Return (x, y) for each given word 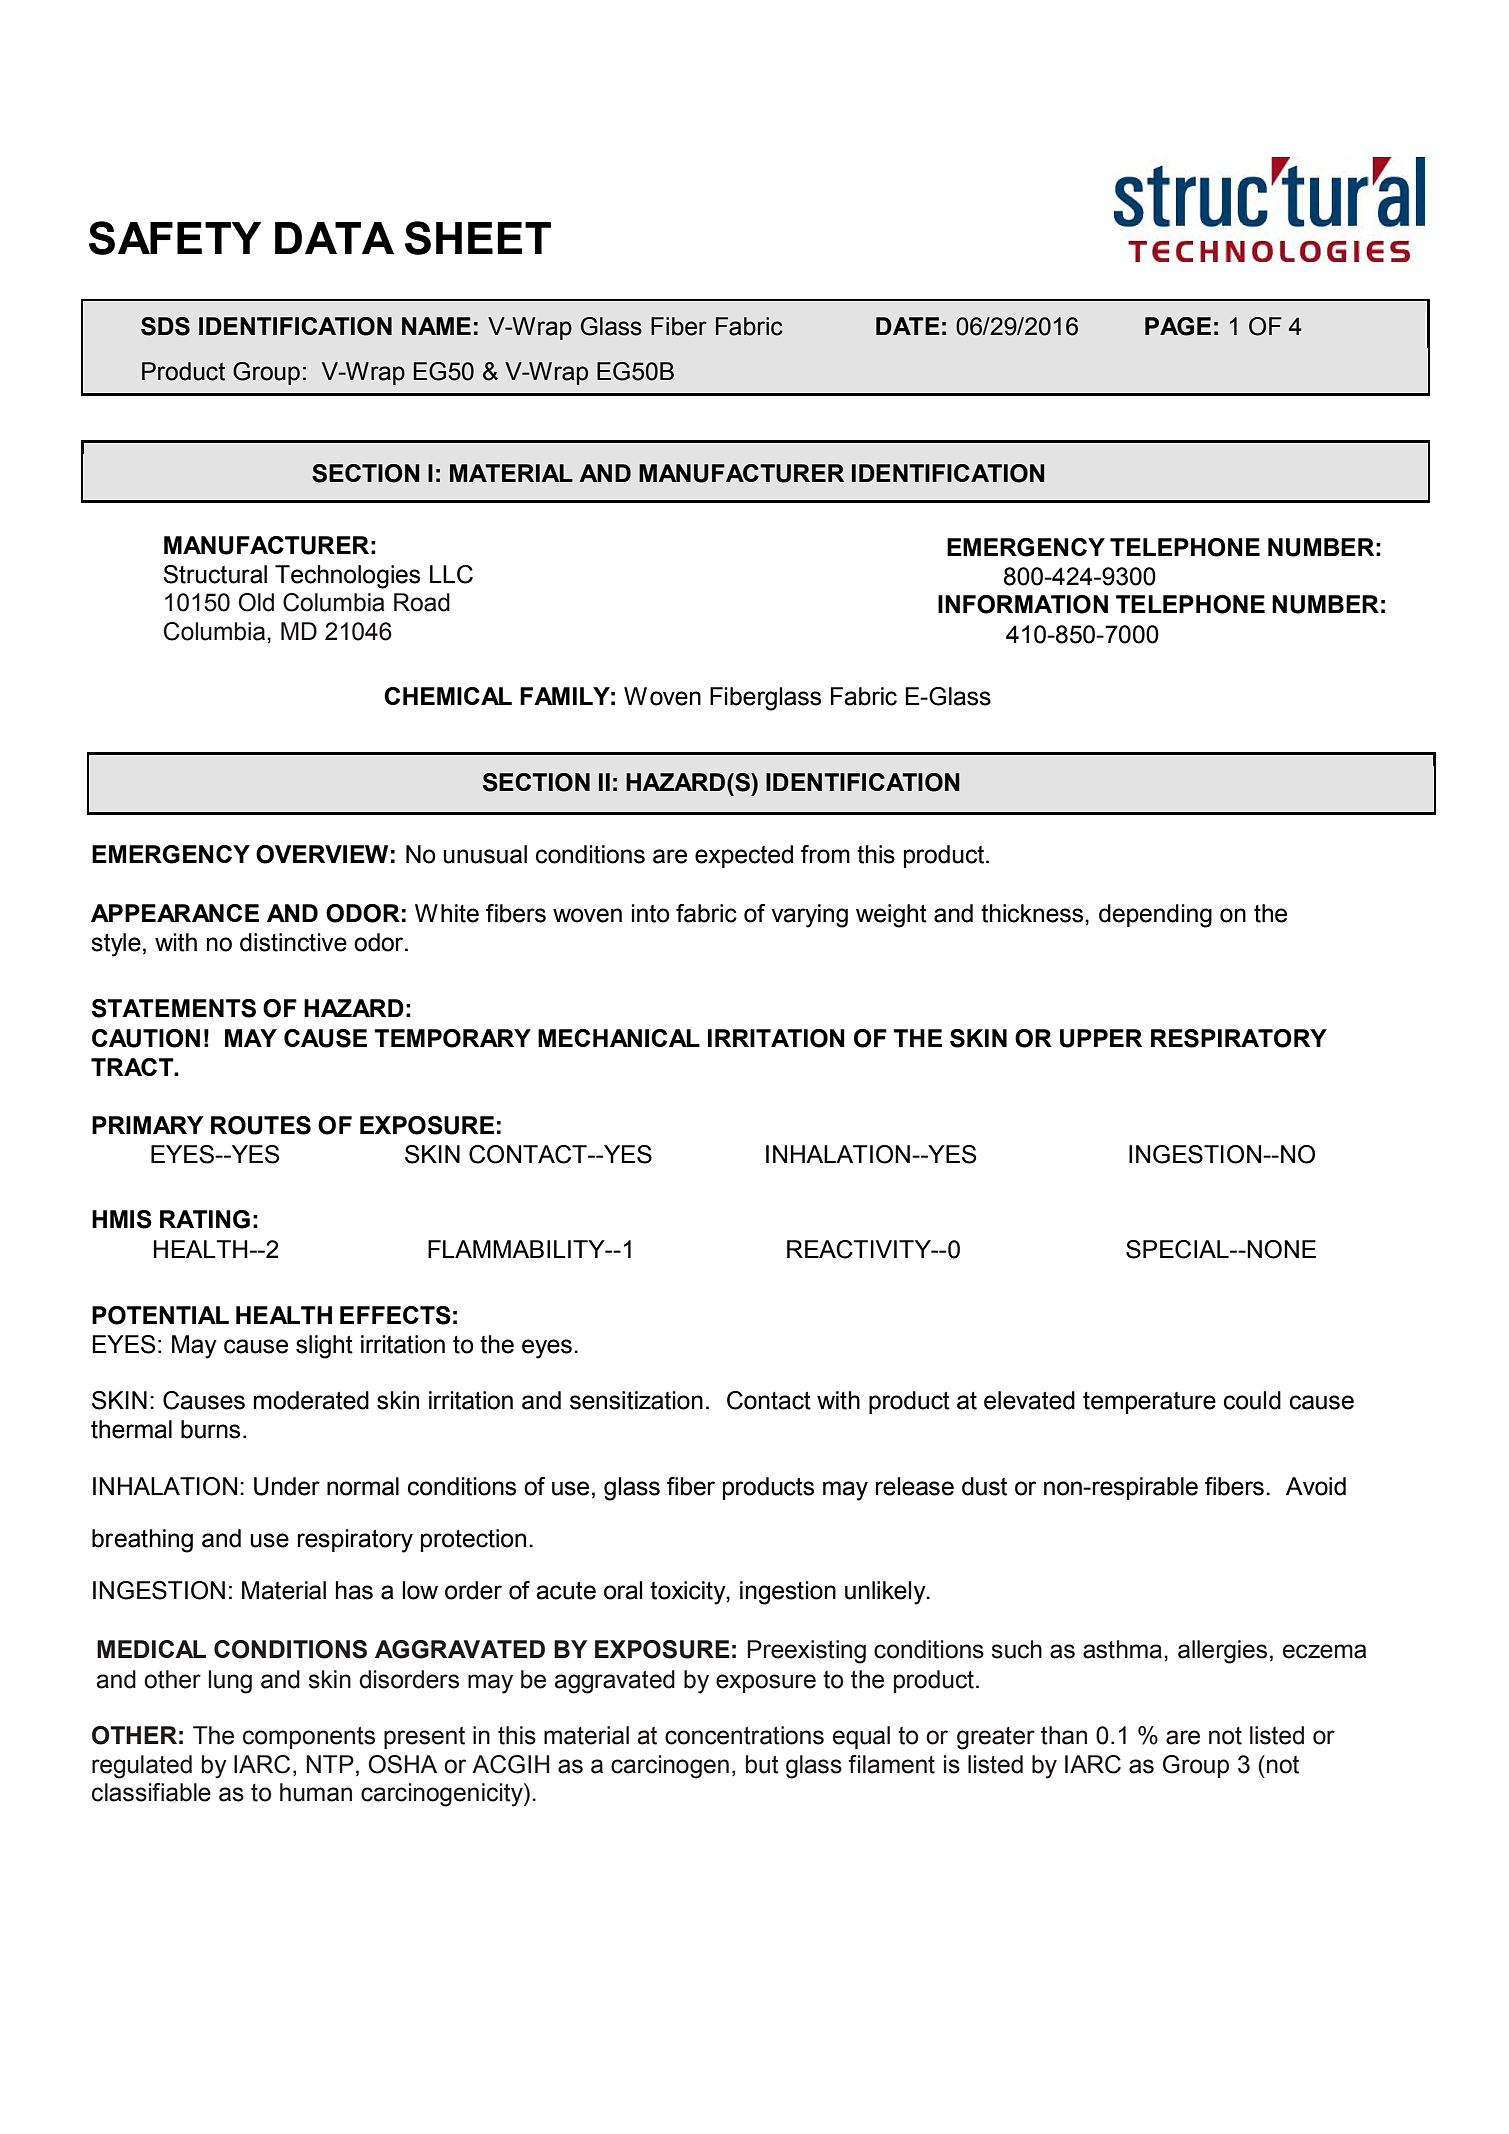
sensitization (636, 1400)
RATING (205, 1219)
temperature (1149, 1403)
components (309, 1738)
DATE (908, 326)
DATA (334, 238)
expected (744, 856)
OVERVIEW (322, 854)
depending (1155, 916)
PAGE (1178, 326)
